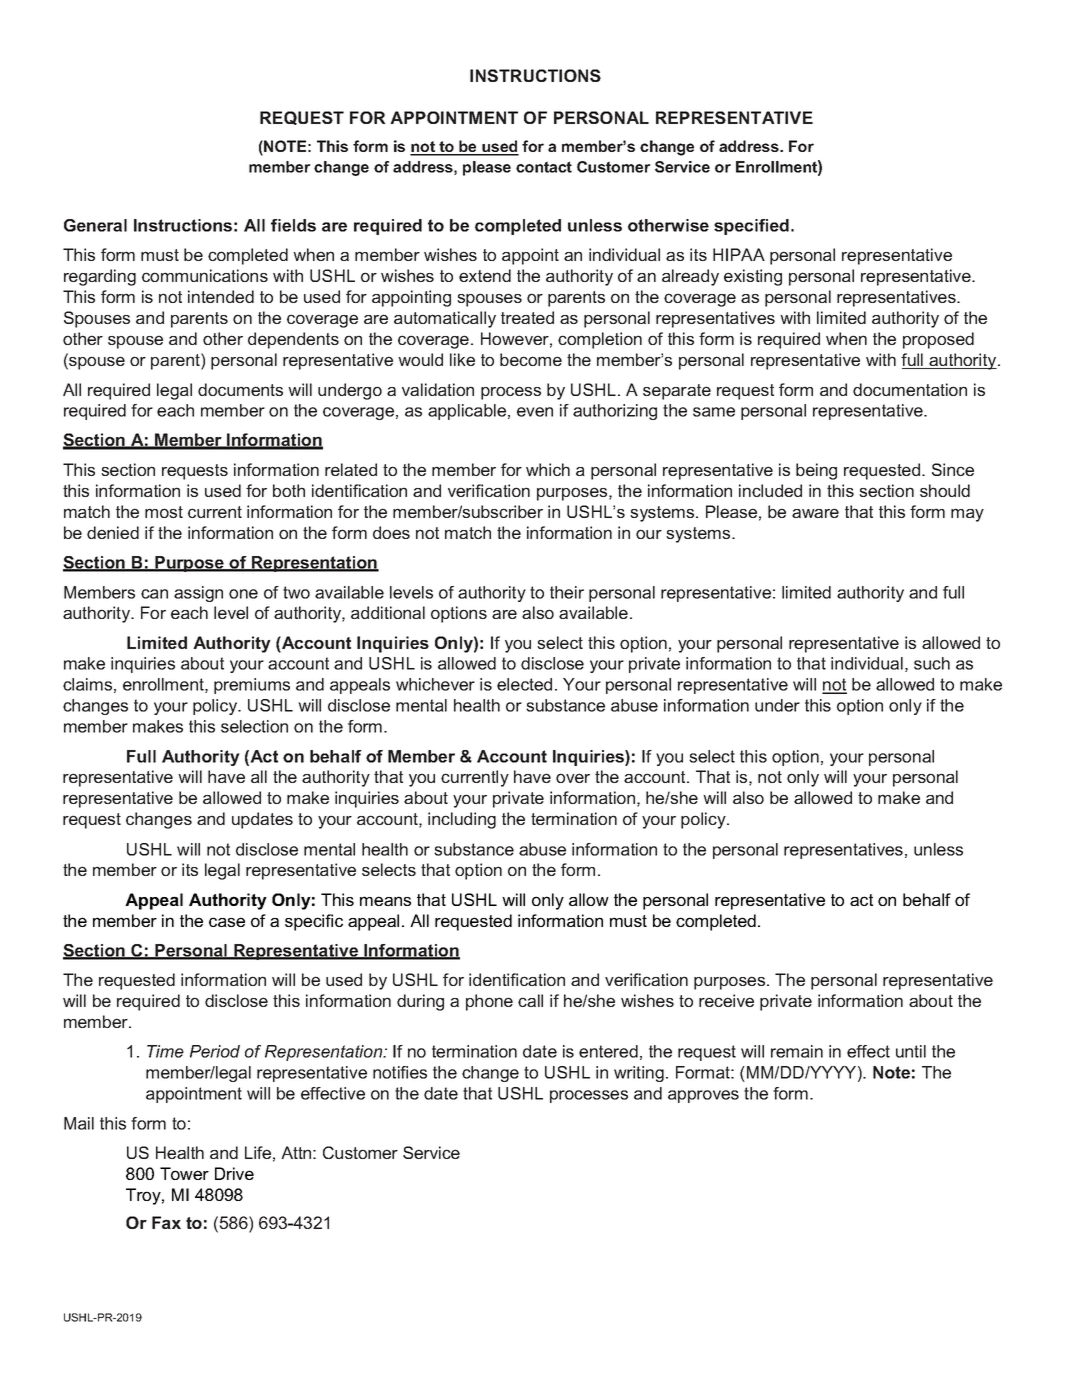 The image size is (1072, 1387). Describe the element at coordinates (726, 1000) in the screenshot. I see `receive` at that location.
